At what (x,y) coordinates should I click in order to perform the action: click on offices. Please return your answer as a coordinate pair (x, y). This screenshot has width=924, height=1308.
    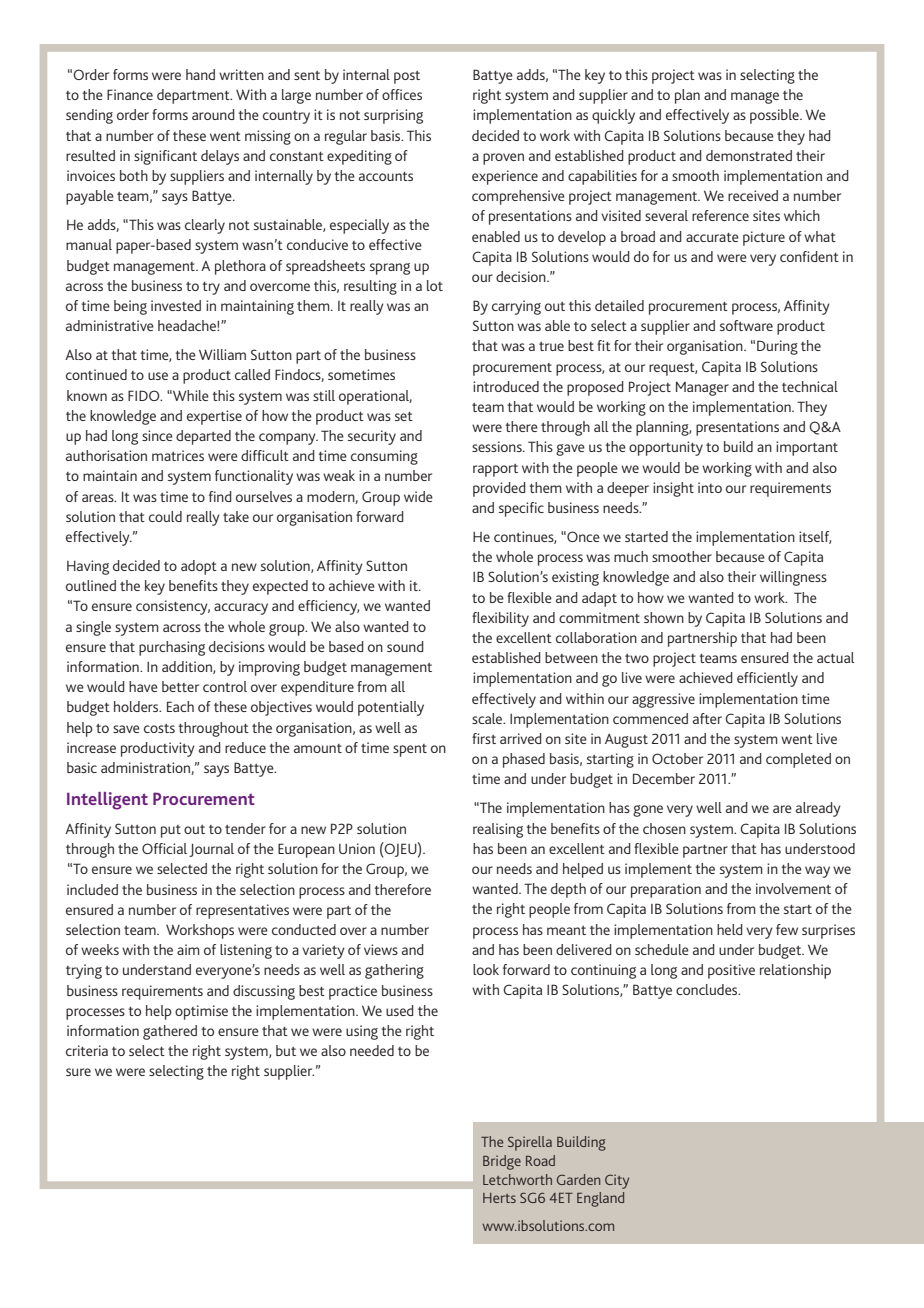
    Looking at the image, I should click on (402, 94).
